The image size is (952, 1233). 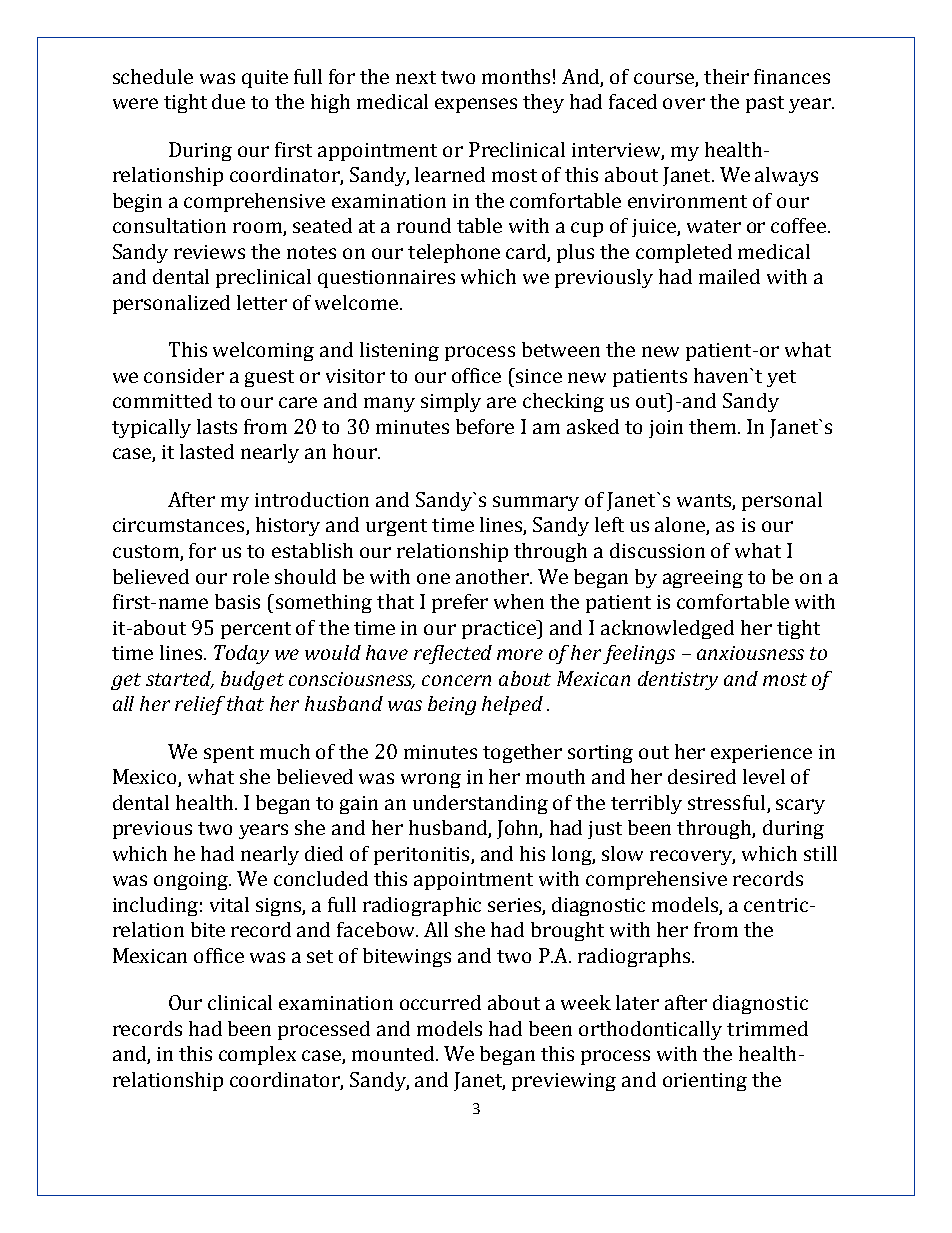 I want to click on another, so click(x=494, y=576).
